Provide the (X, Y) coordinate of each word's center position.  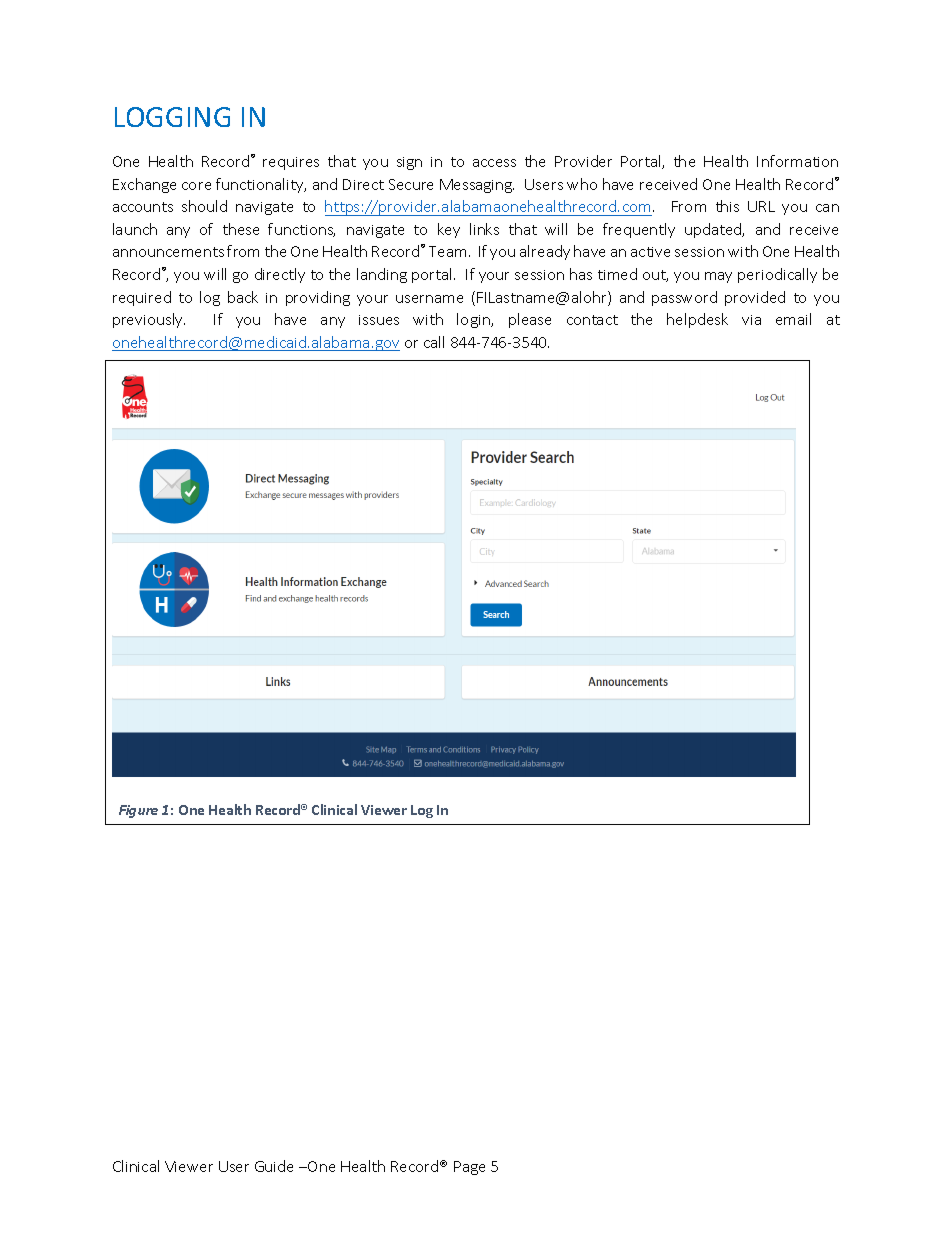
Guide (274, 1166)
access (494, 163)
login (474, 320)
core (196, 186)
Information (797, 161)
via (751, 320)
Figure (138, 811)
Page (469, 1168)
